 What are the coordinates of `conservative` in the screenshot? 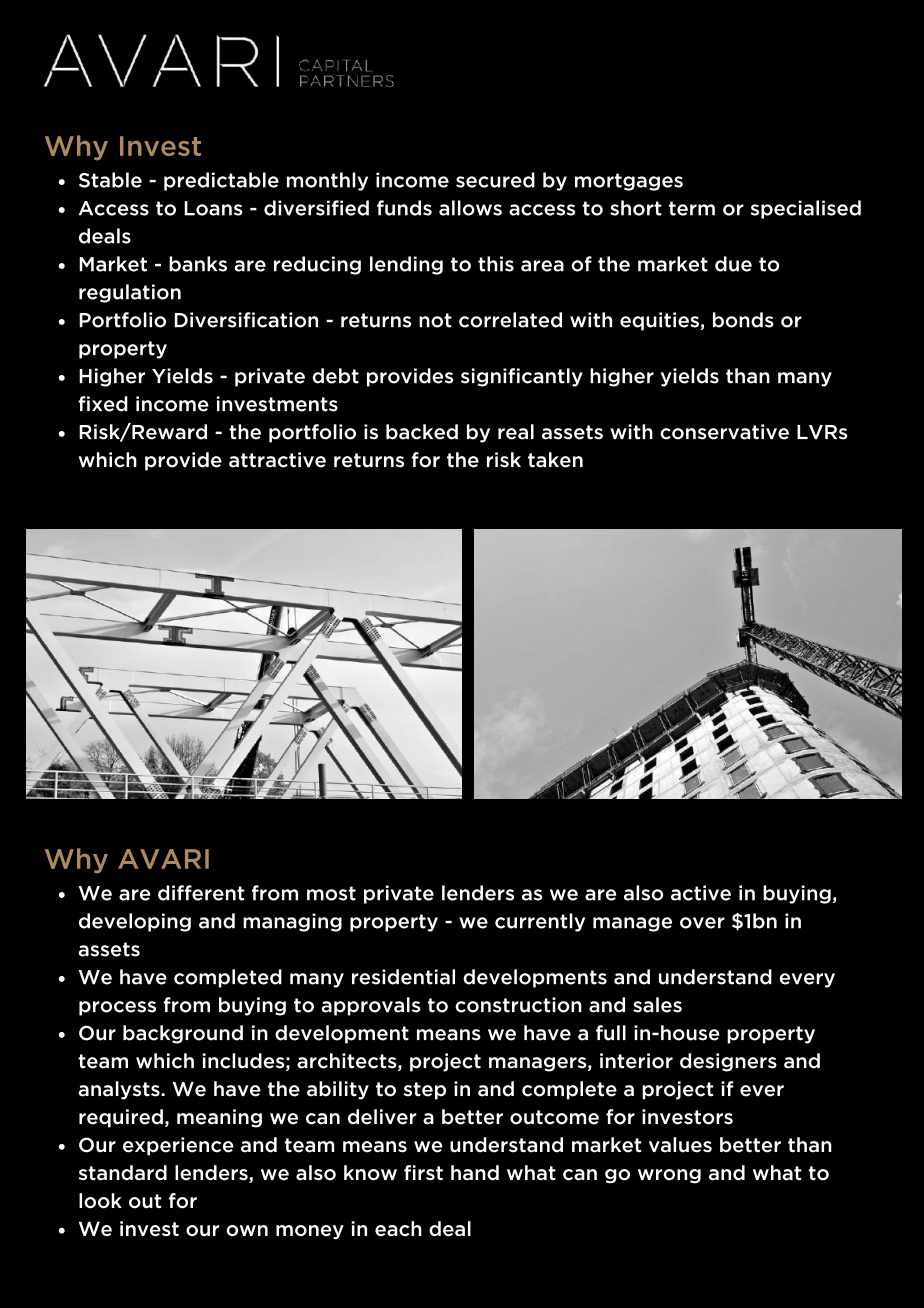 It's located at (724, 432).
